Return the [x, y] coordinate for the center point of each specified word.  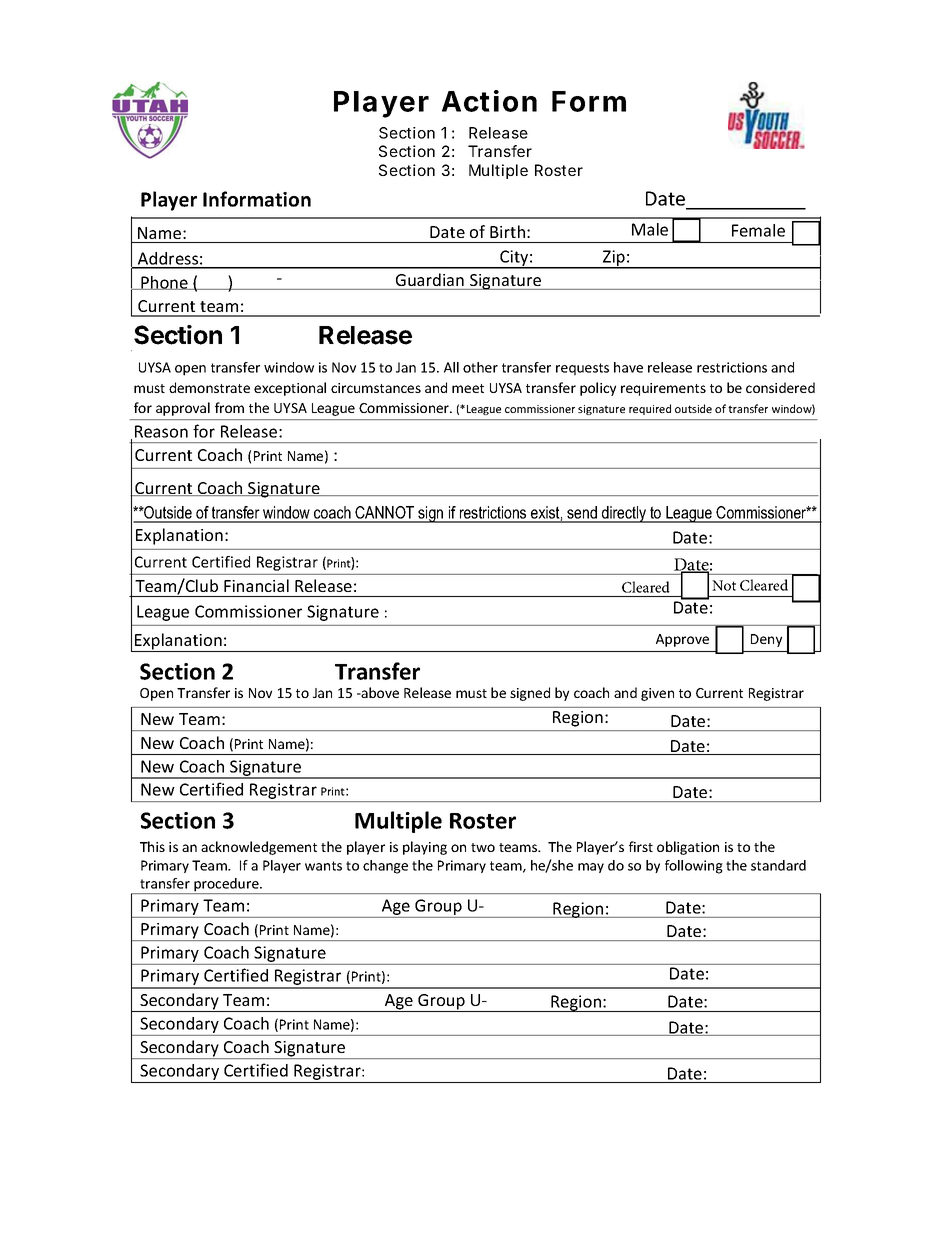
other [480, 367]
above [379, 692]
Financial [256, 585]
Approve [682, 640]
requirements [663, 389]
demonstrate [209, 387]
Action [489, 101]
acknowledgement [259, 848]
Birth [507, 231]
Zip [614, 259]
